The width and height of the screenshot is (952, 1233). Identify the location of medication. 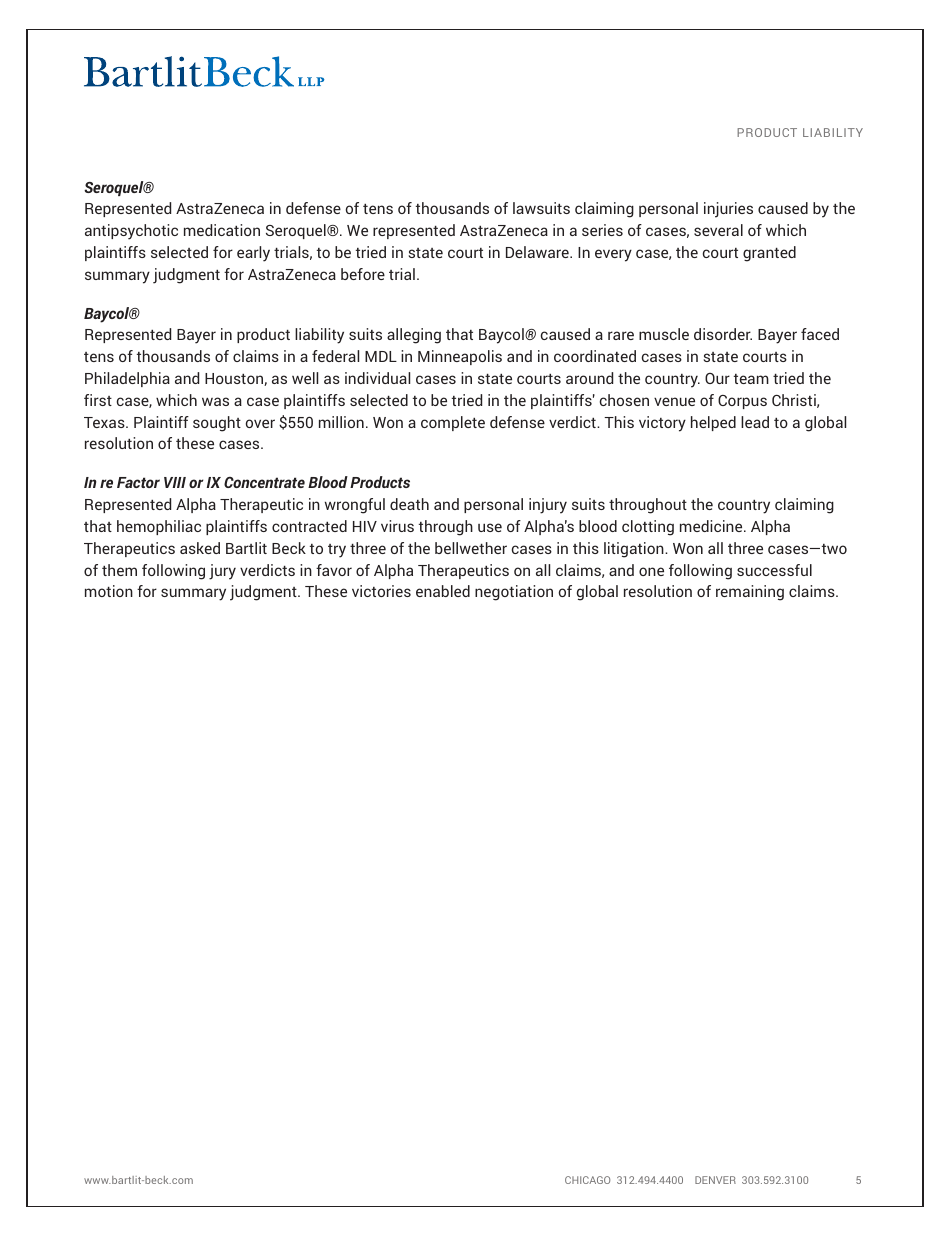
(222, 230).
